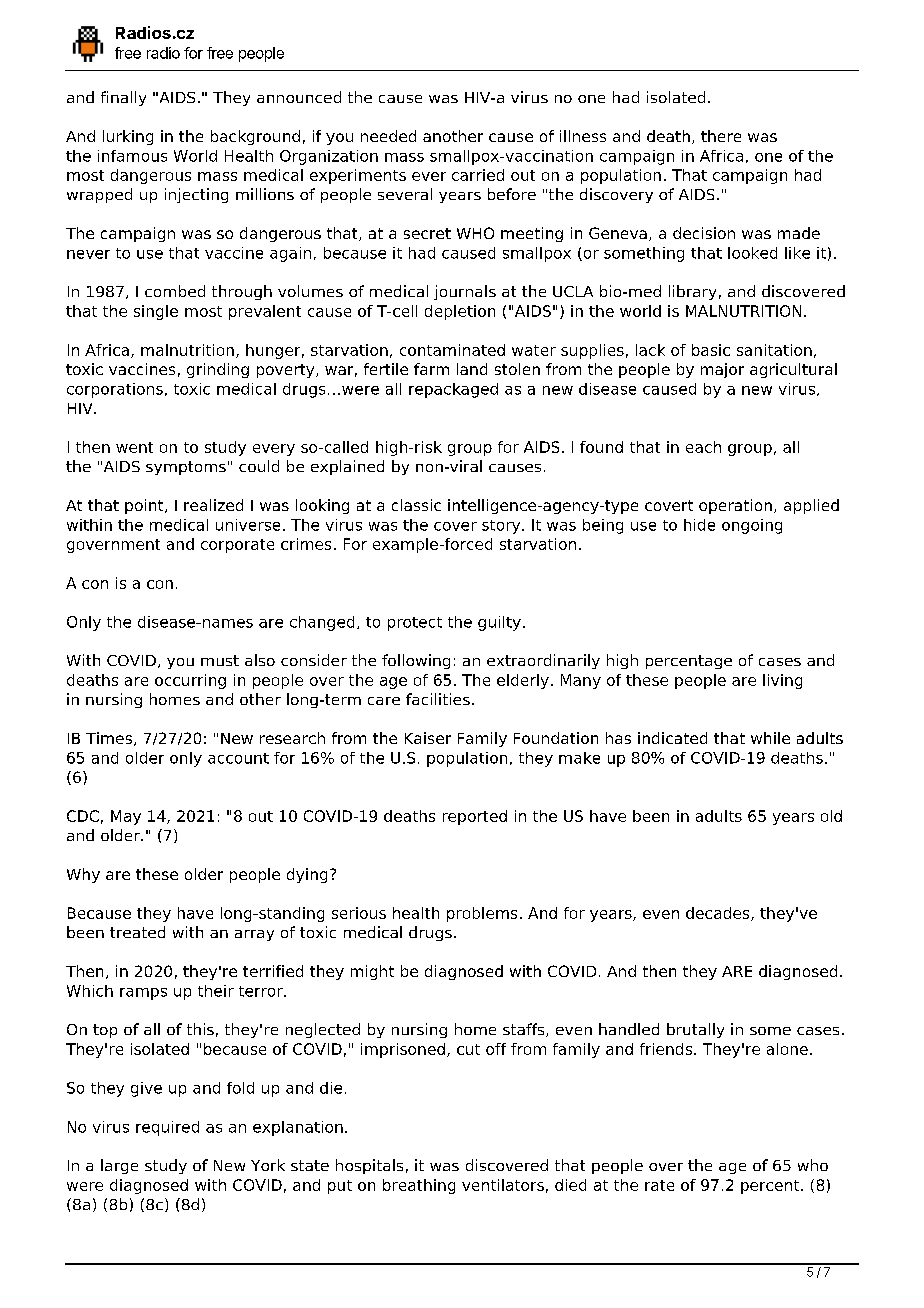 Image resolution: width=924 pixels, height=1308 pixels. I want to click on treated, so click(137, 932).
